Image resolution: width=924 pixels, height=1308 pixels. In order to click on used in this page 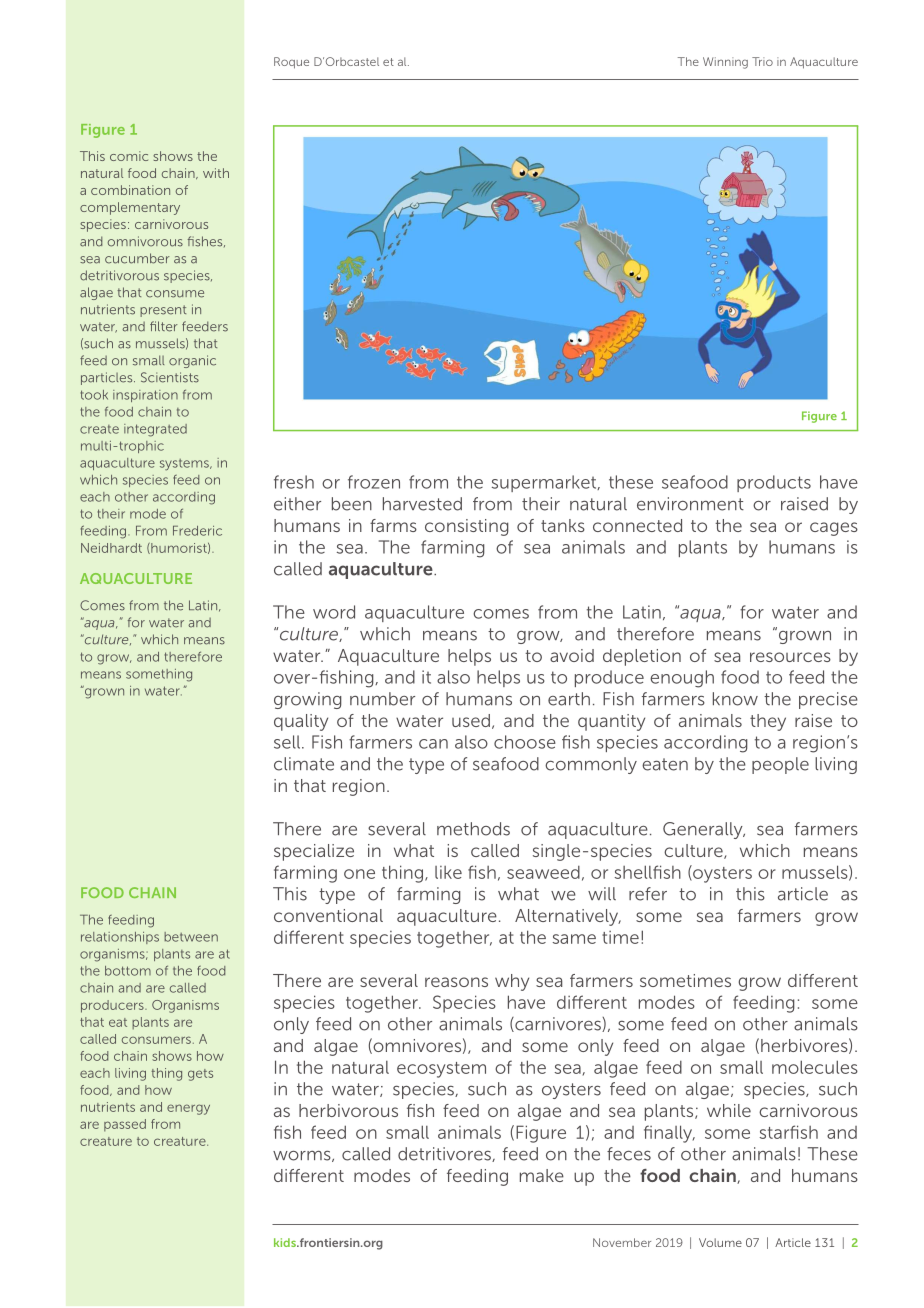, I will do `click(471, 720)`.
